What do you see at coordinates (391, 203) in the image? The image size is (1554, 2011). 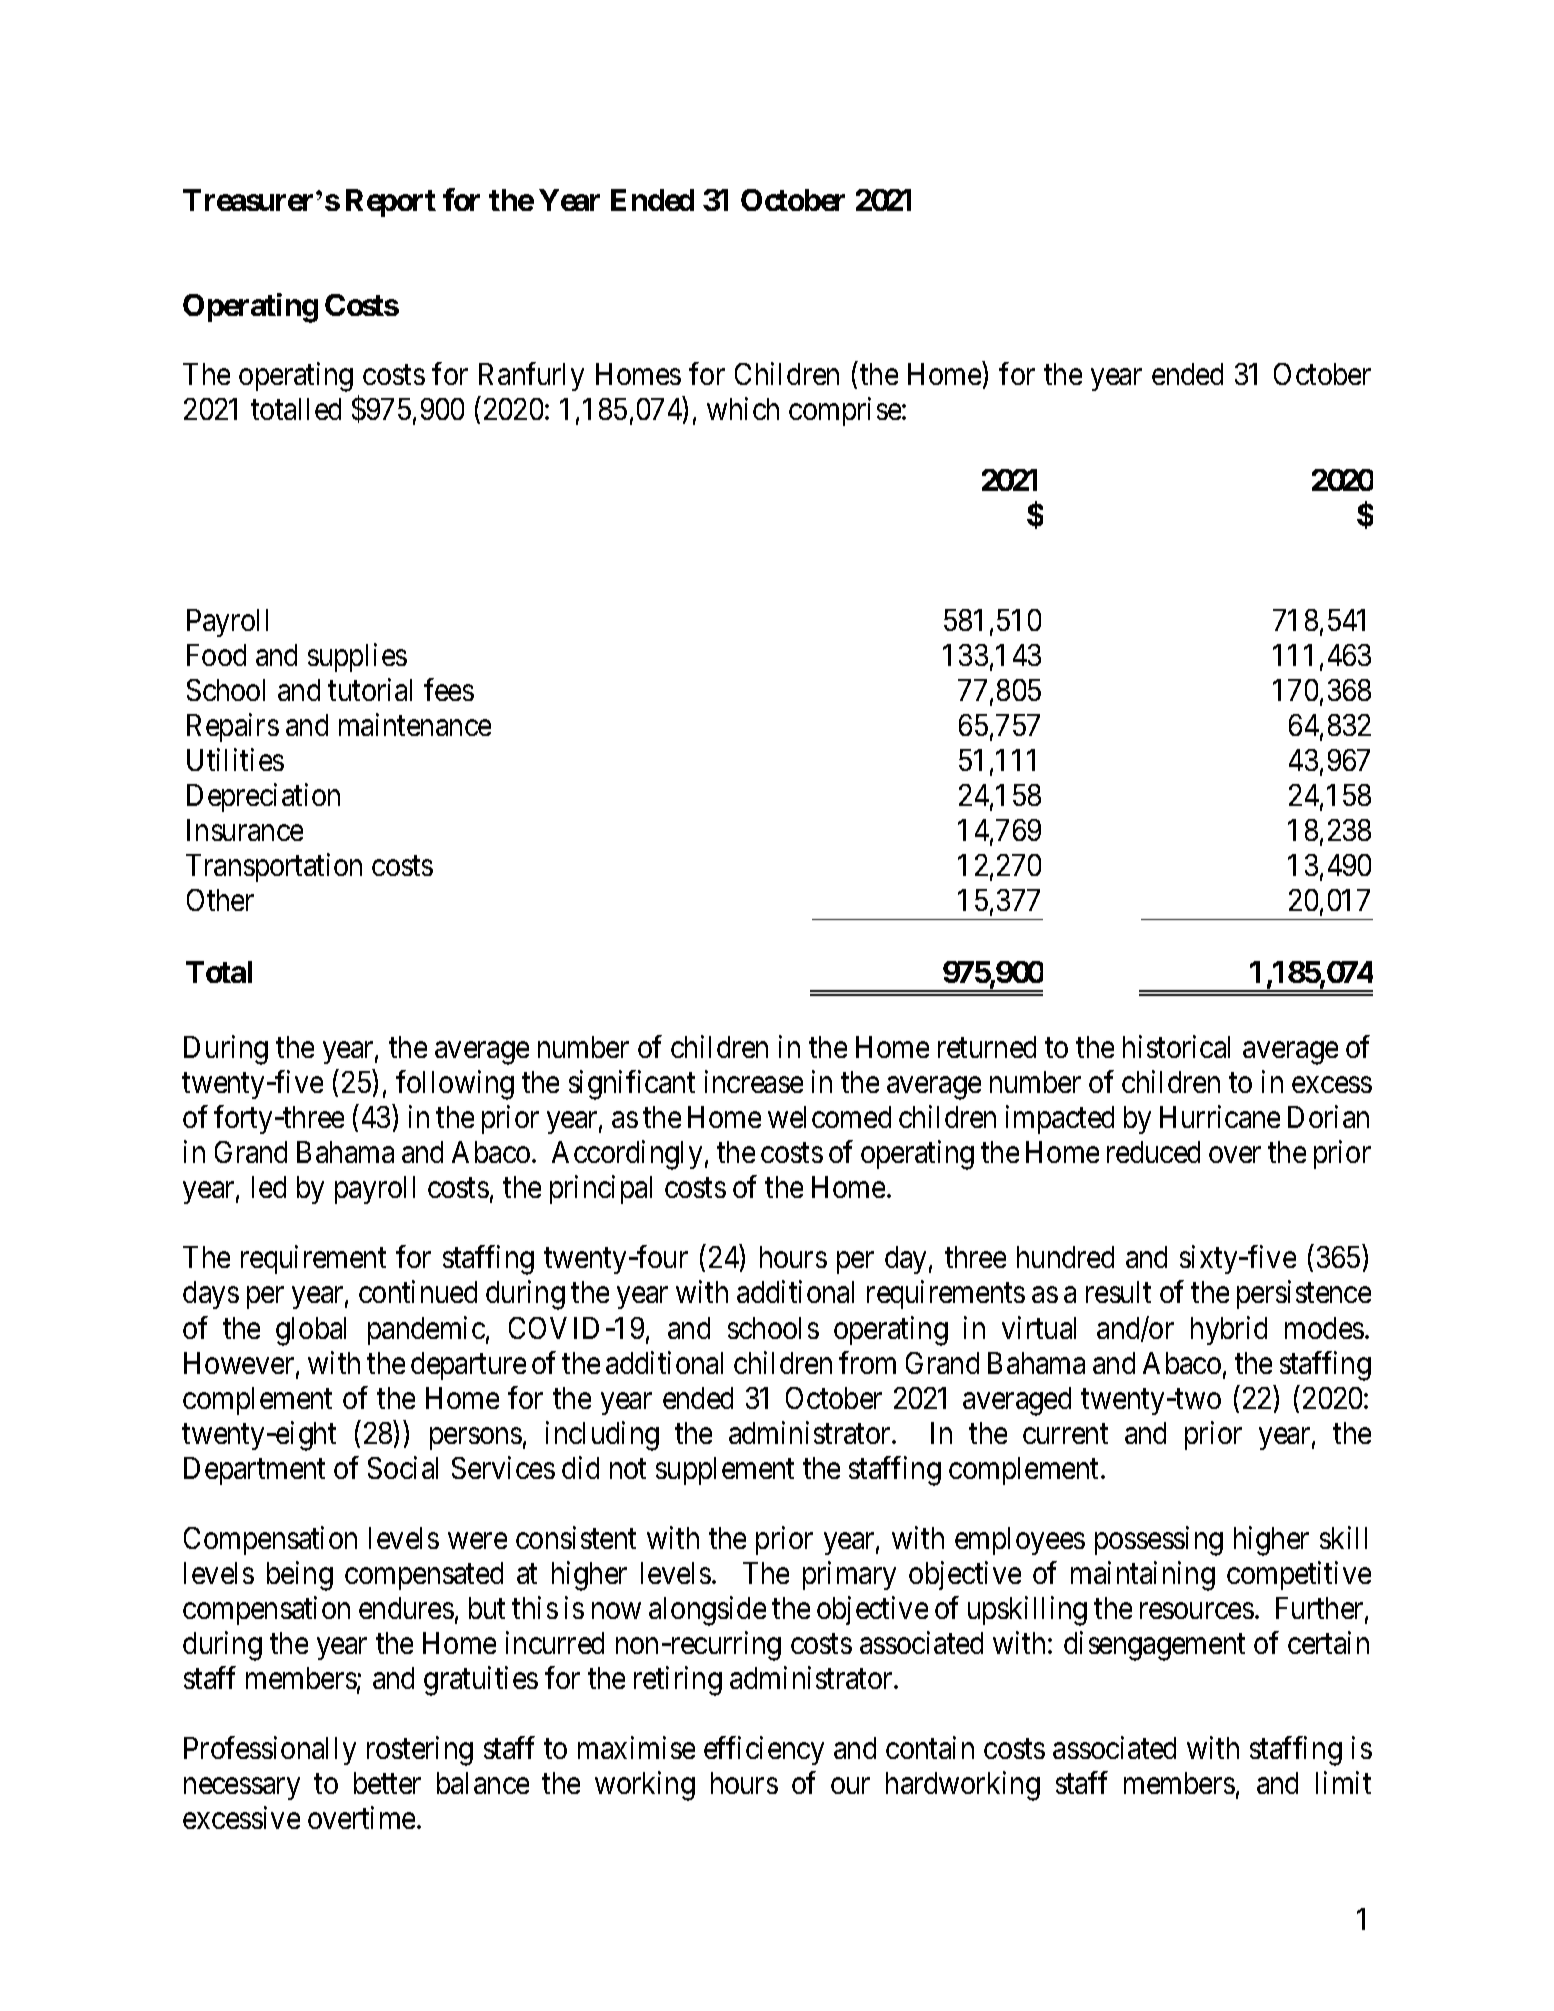 I see `Report` at bounding box center [391, 203].
